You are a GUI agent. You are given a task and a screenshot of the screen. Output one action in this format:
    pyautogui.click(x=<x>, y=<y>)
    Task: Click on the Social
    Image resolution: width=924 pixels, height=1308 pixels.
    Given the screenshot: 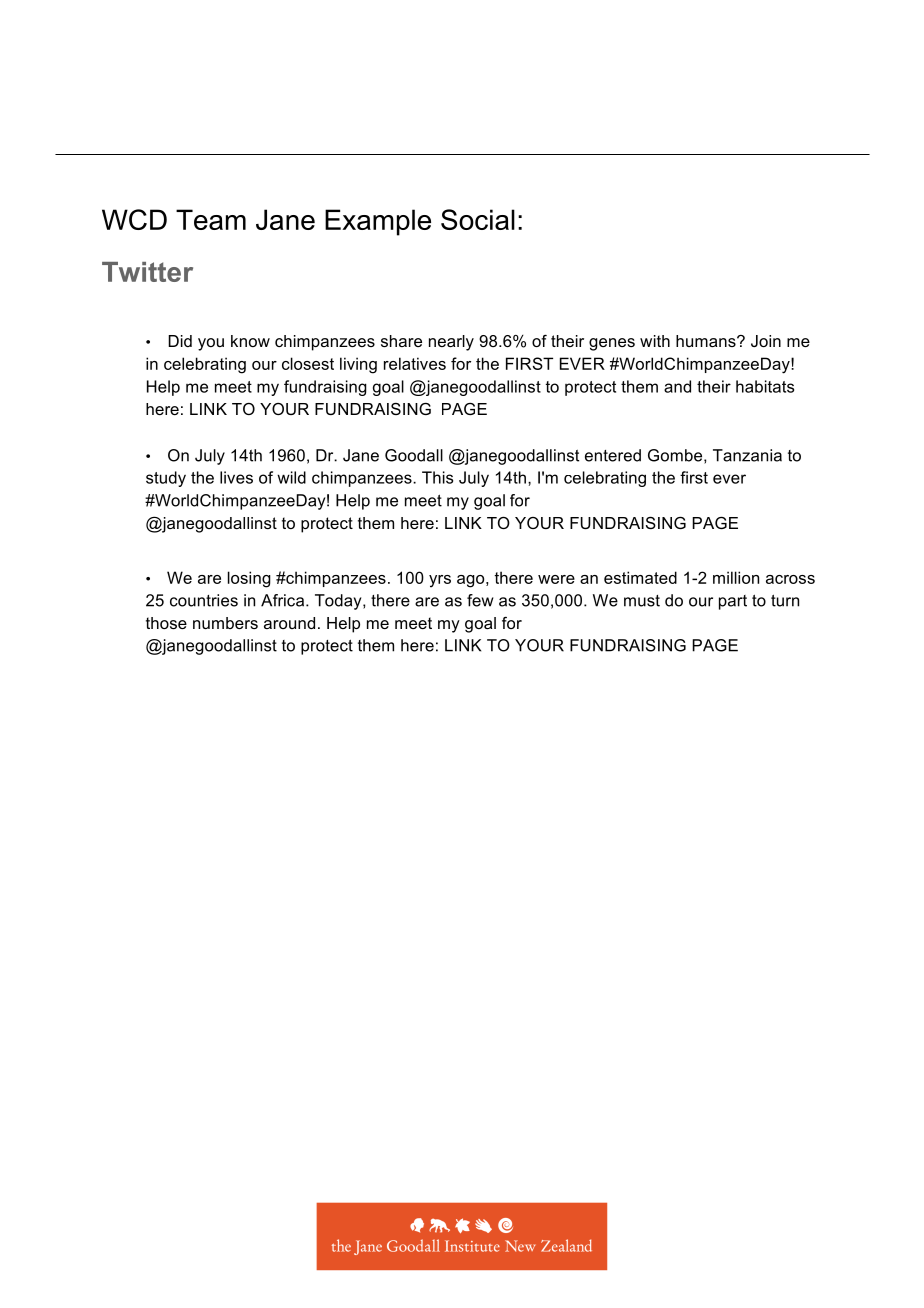 What is the action you would take?
    pyautogui.click(x=478, y=219)
